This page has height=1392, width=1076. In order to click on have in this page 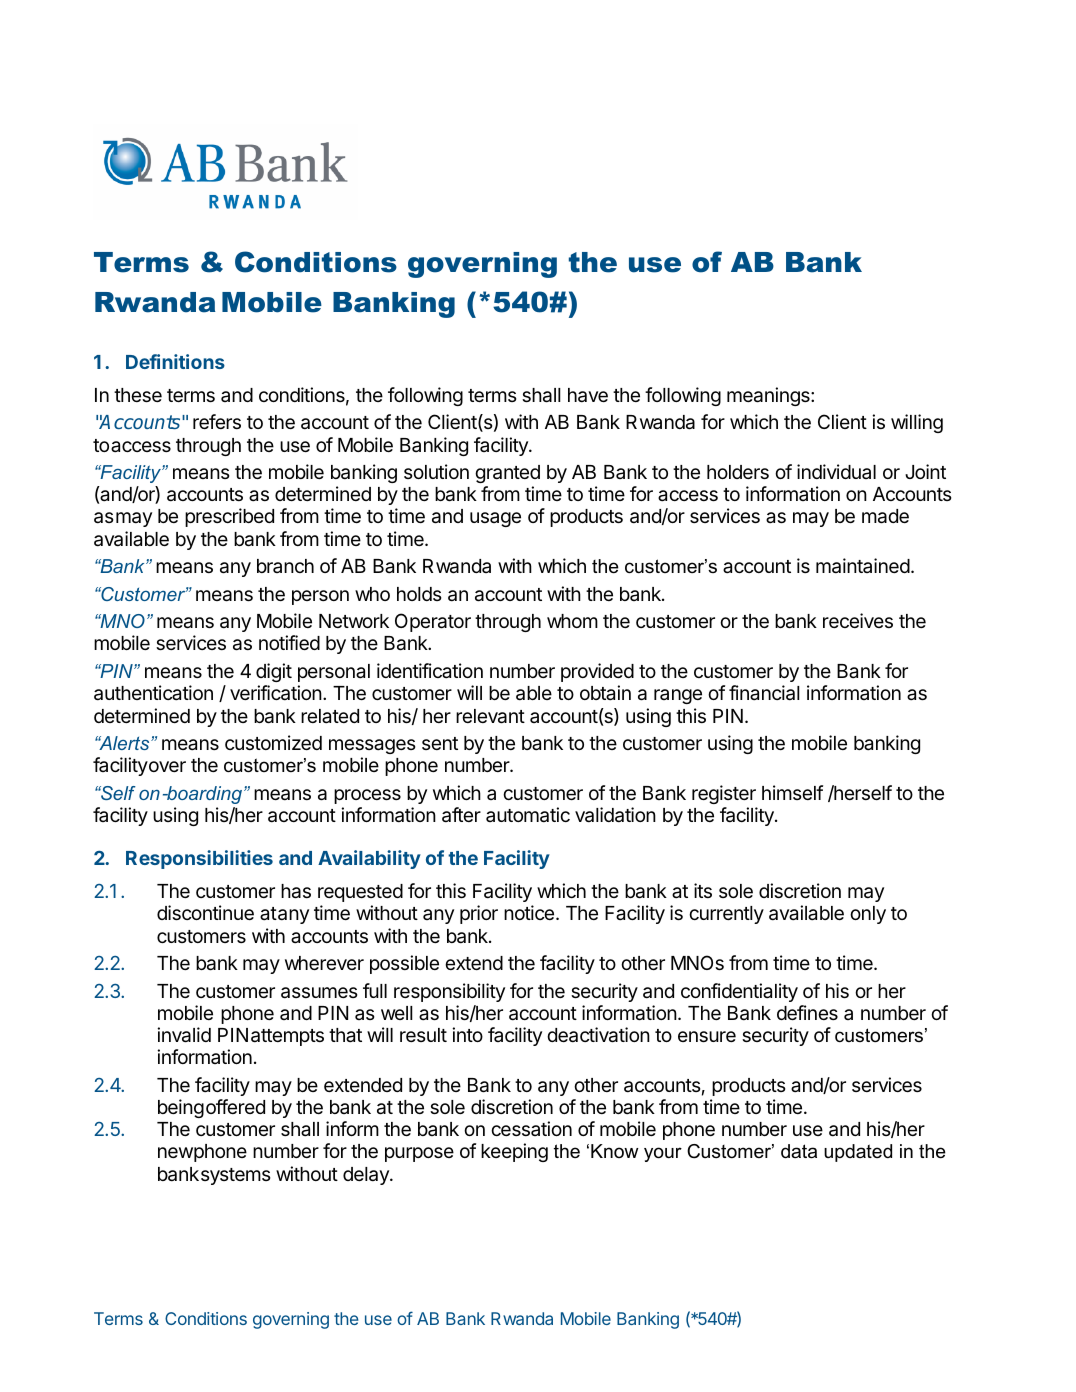, I will do `click(588, 395)`.
